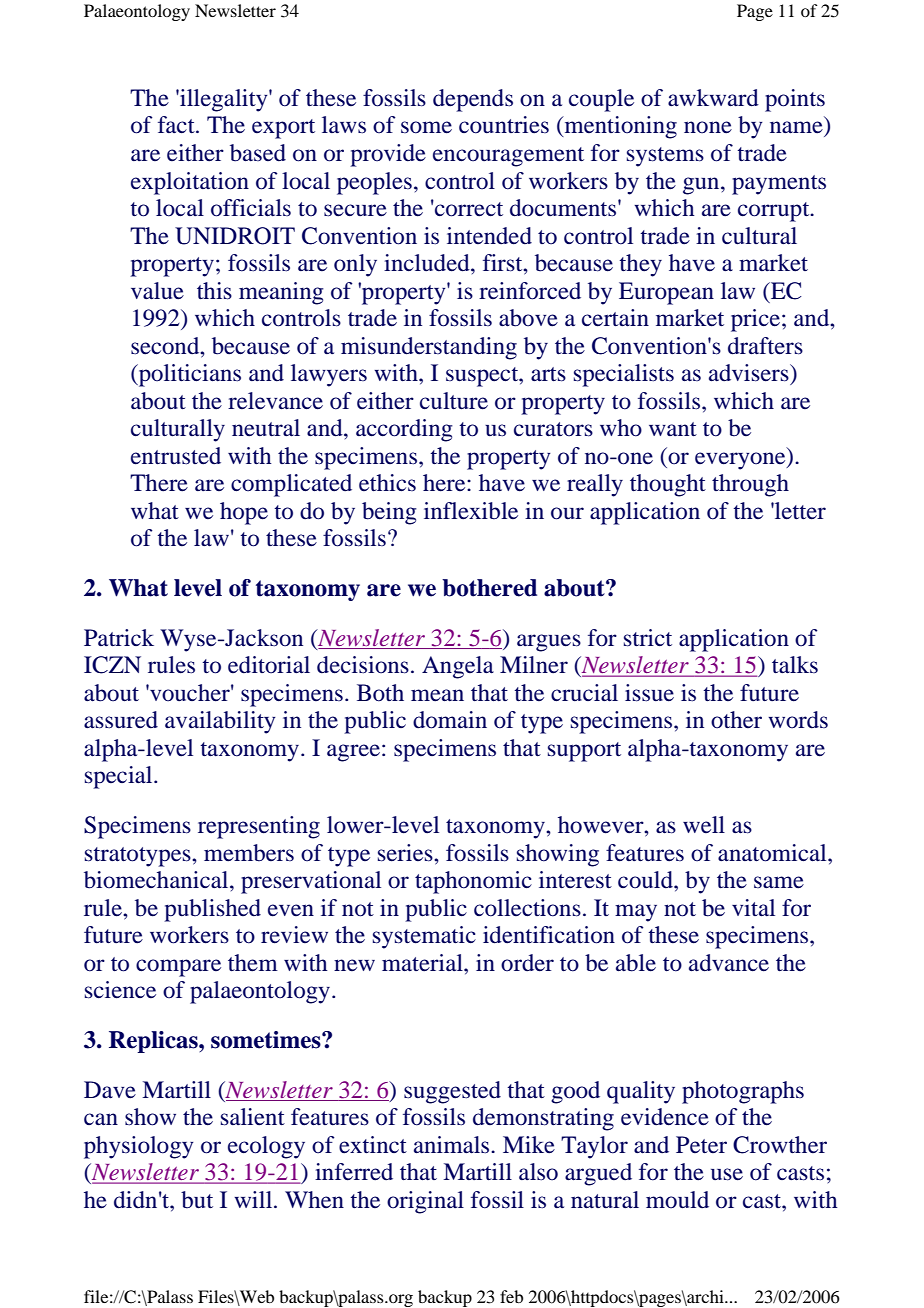  I want to click on domain, so click(450, 720).
